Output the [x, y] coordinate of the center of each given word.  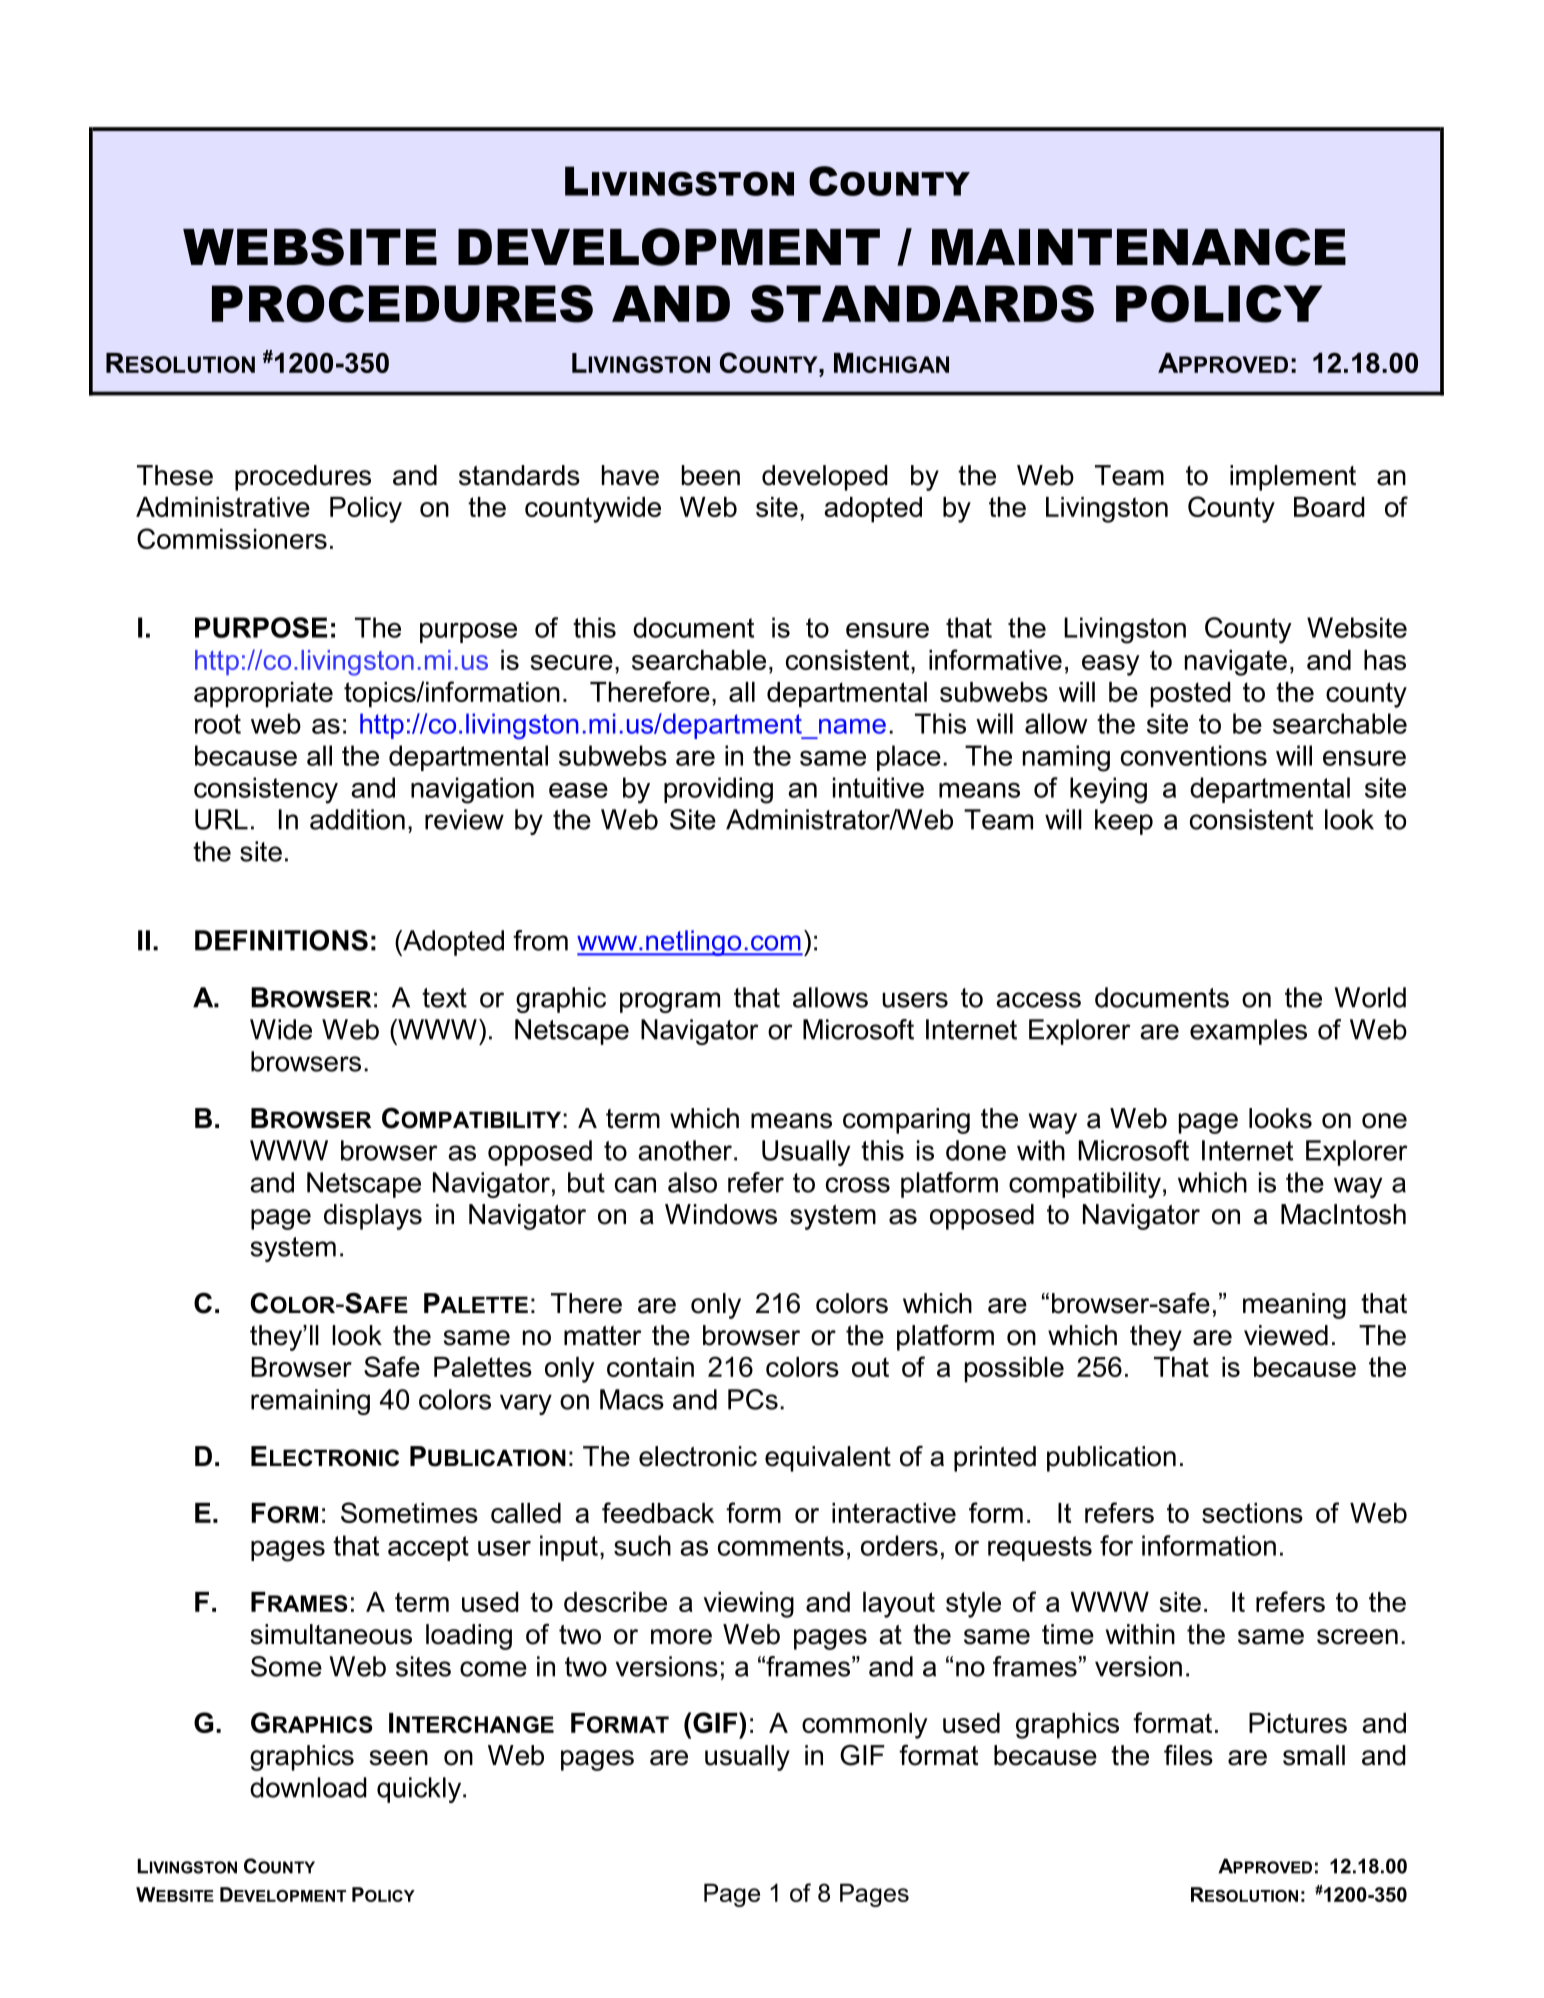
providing [718, 790]
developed [825, 478]
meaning [1294, 1306]
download [308, 1787]
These [175, 475]
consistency [266, 790]
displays [373, 1217]
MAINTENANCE [1139, 247]
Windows [721, 1214]
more [681, 1637]
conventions [1194, 755]
